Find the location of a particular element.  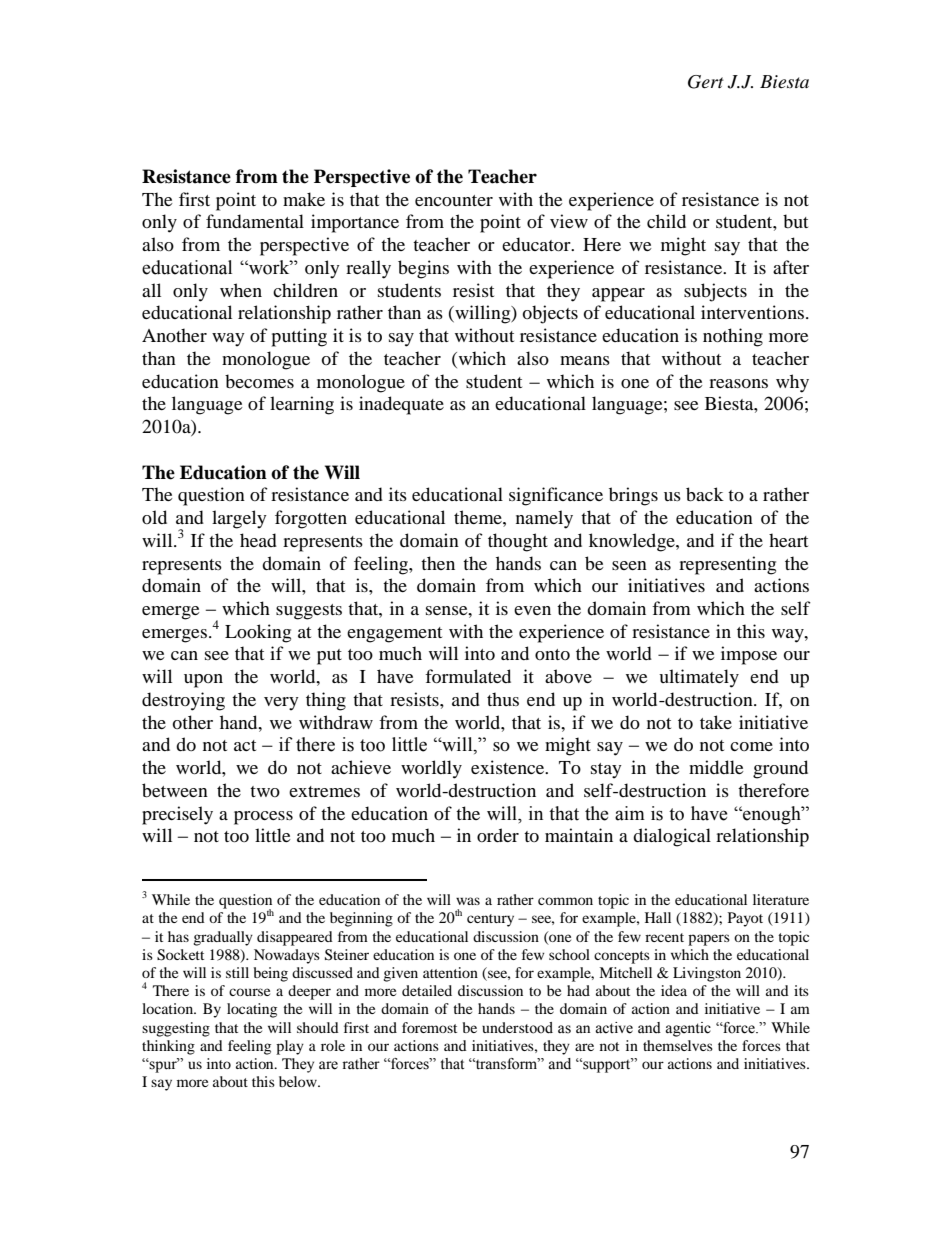

objects is located at coordinates (550, 314).
